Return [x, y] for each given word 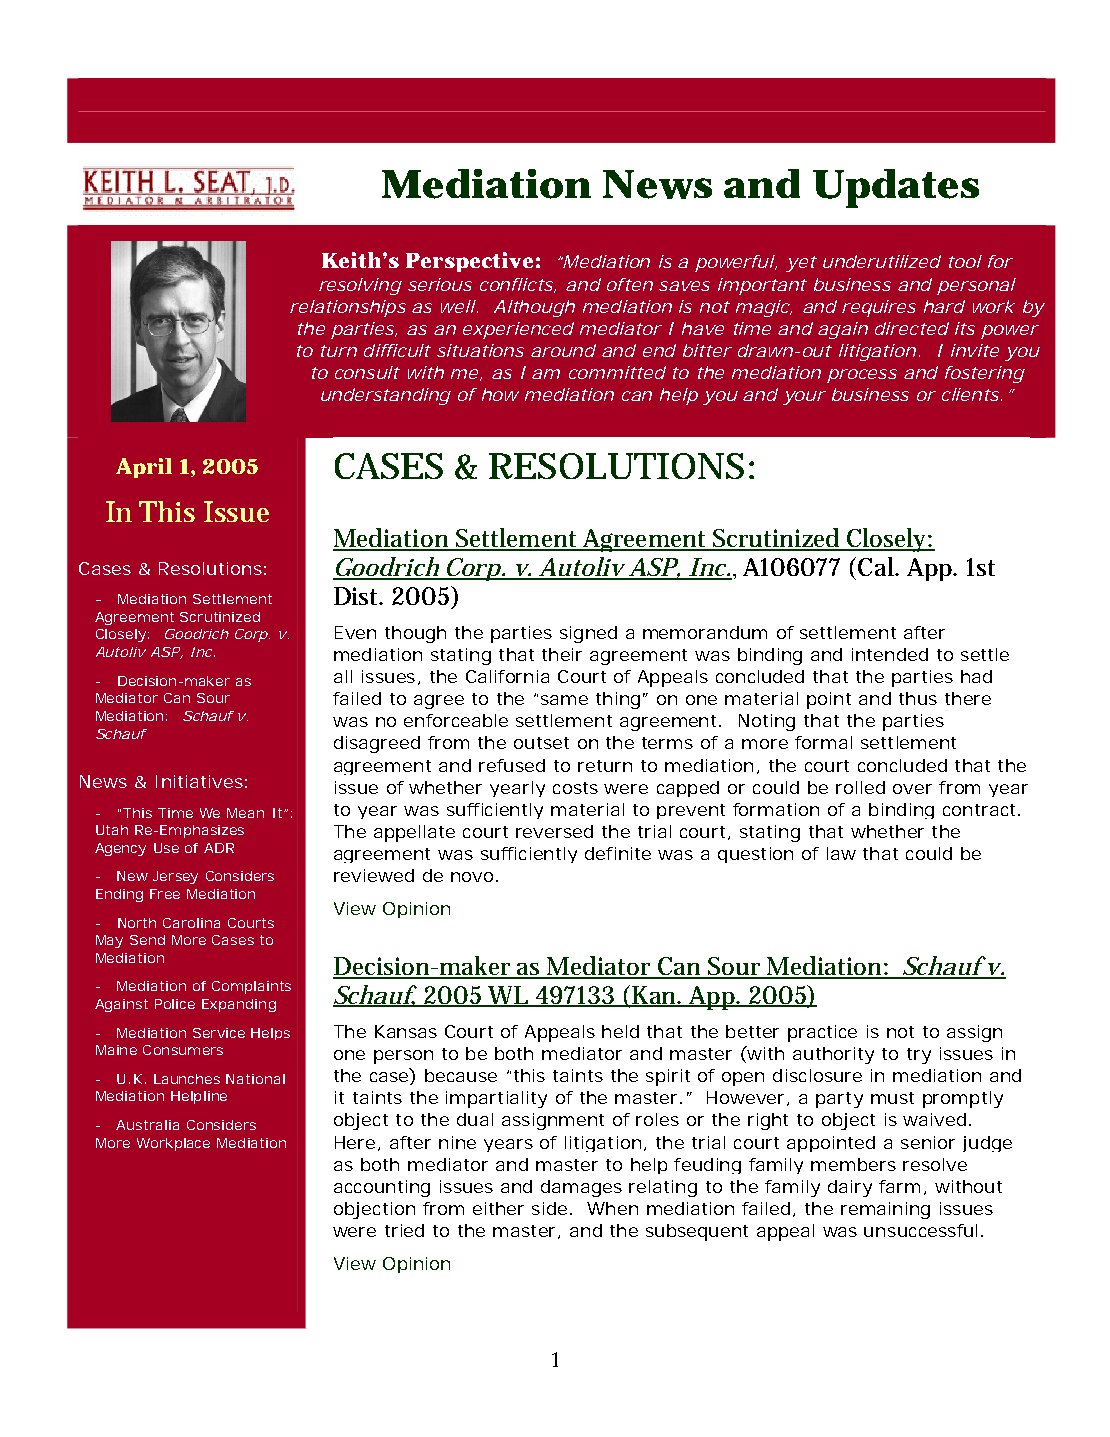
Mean [245, 813]
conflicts [517, 285]
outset [541, 743]
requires [879, 308]
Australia [147, 1125]
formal [823, 742]
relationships [348, 308]
